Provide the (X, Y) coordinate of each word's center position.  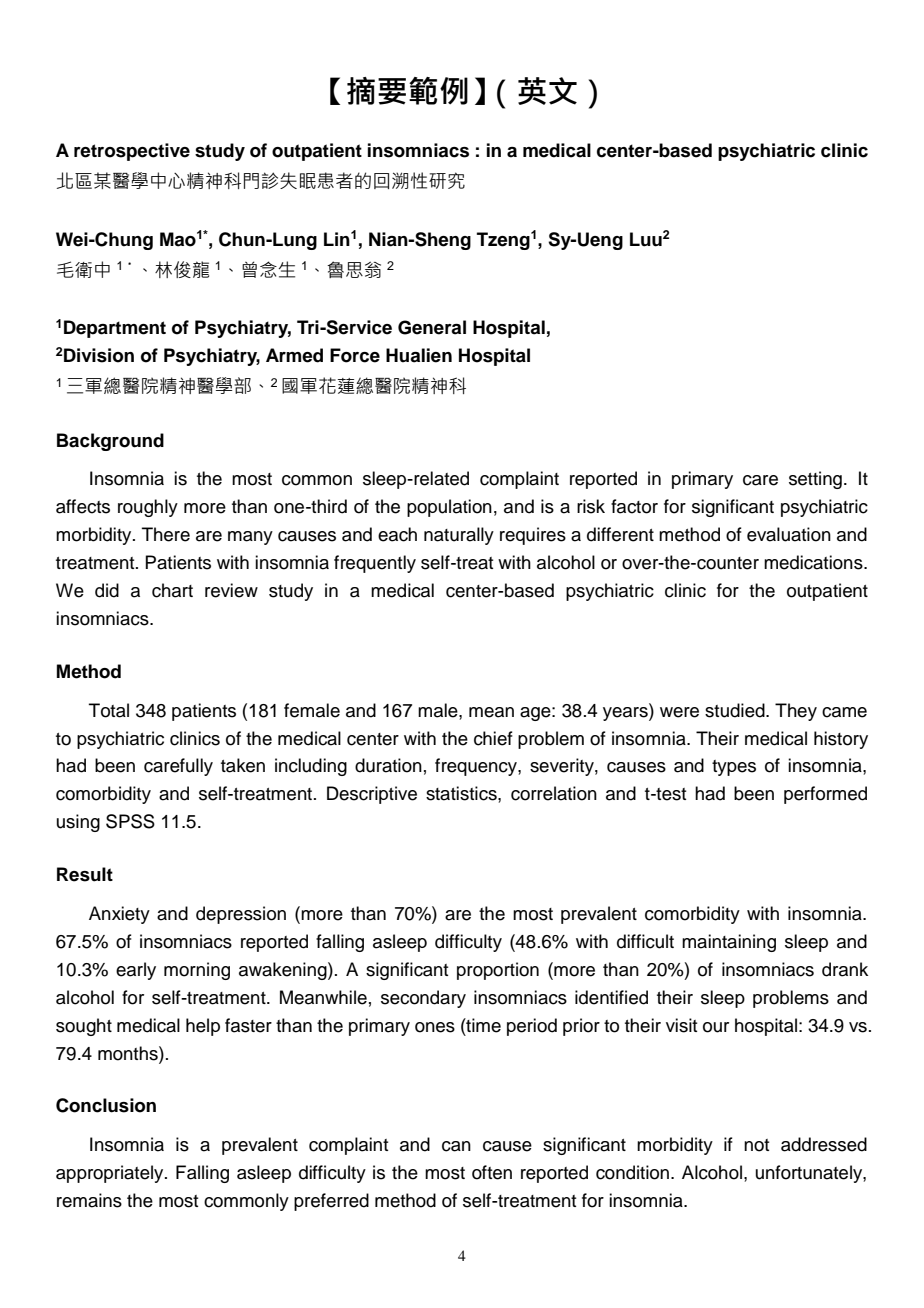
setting (815, 480)
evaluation (789, 534)
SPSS (130, 821)
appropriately (111, 1174)
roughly (148, 508)
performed (825, 795)
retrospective (132, 152)
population (449, 508)
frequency (477, 767)
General (432, 327)
